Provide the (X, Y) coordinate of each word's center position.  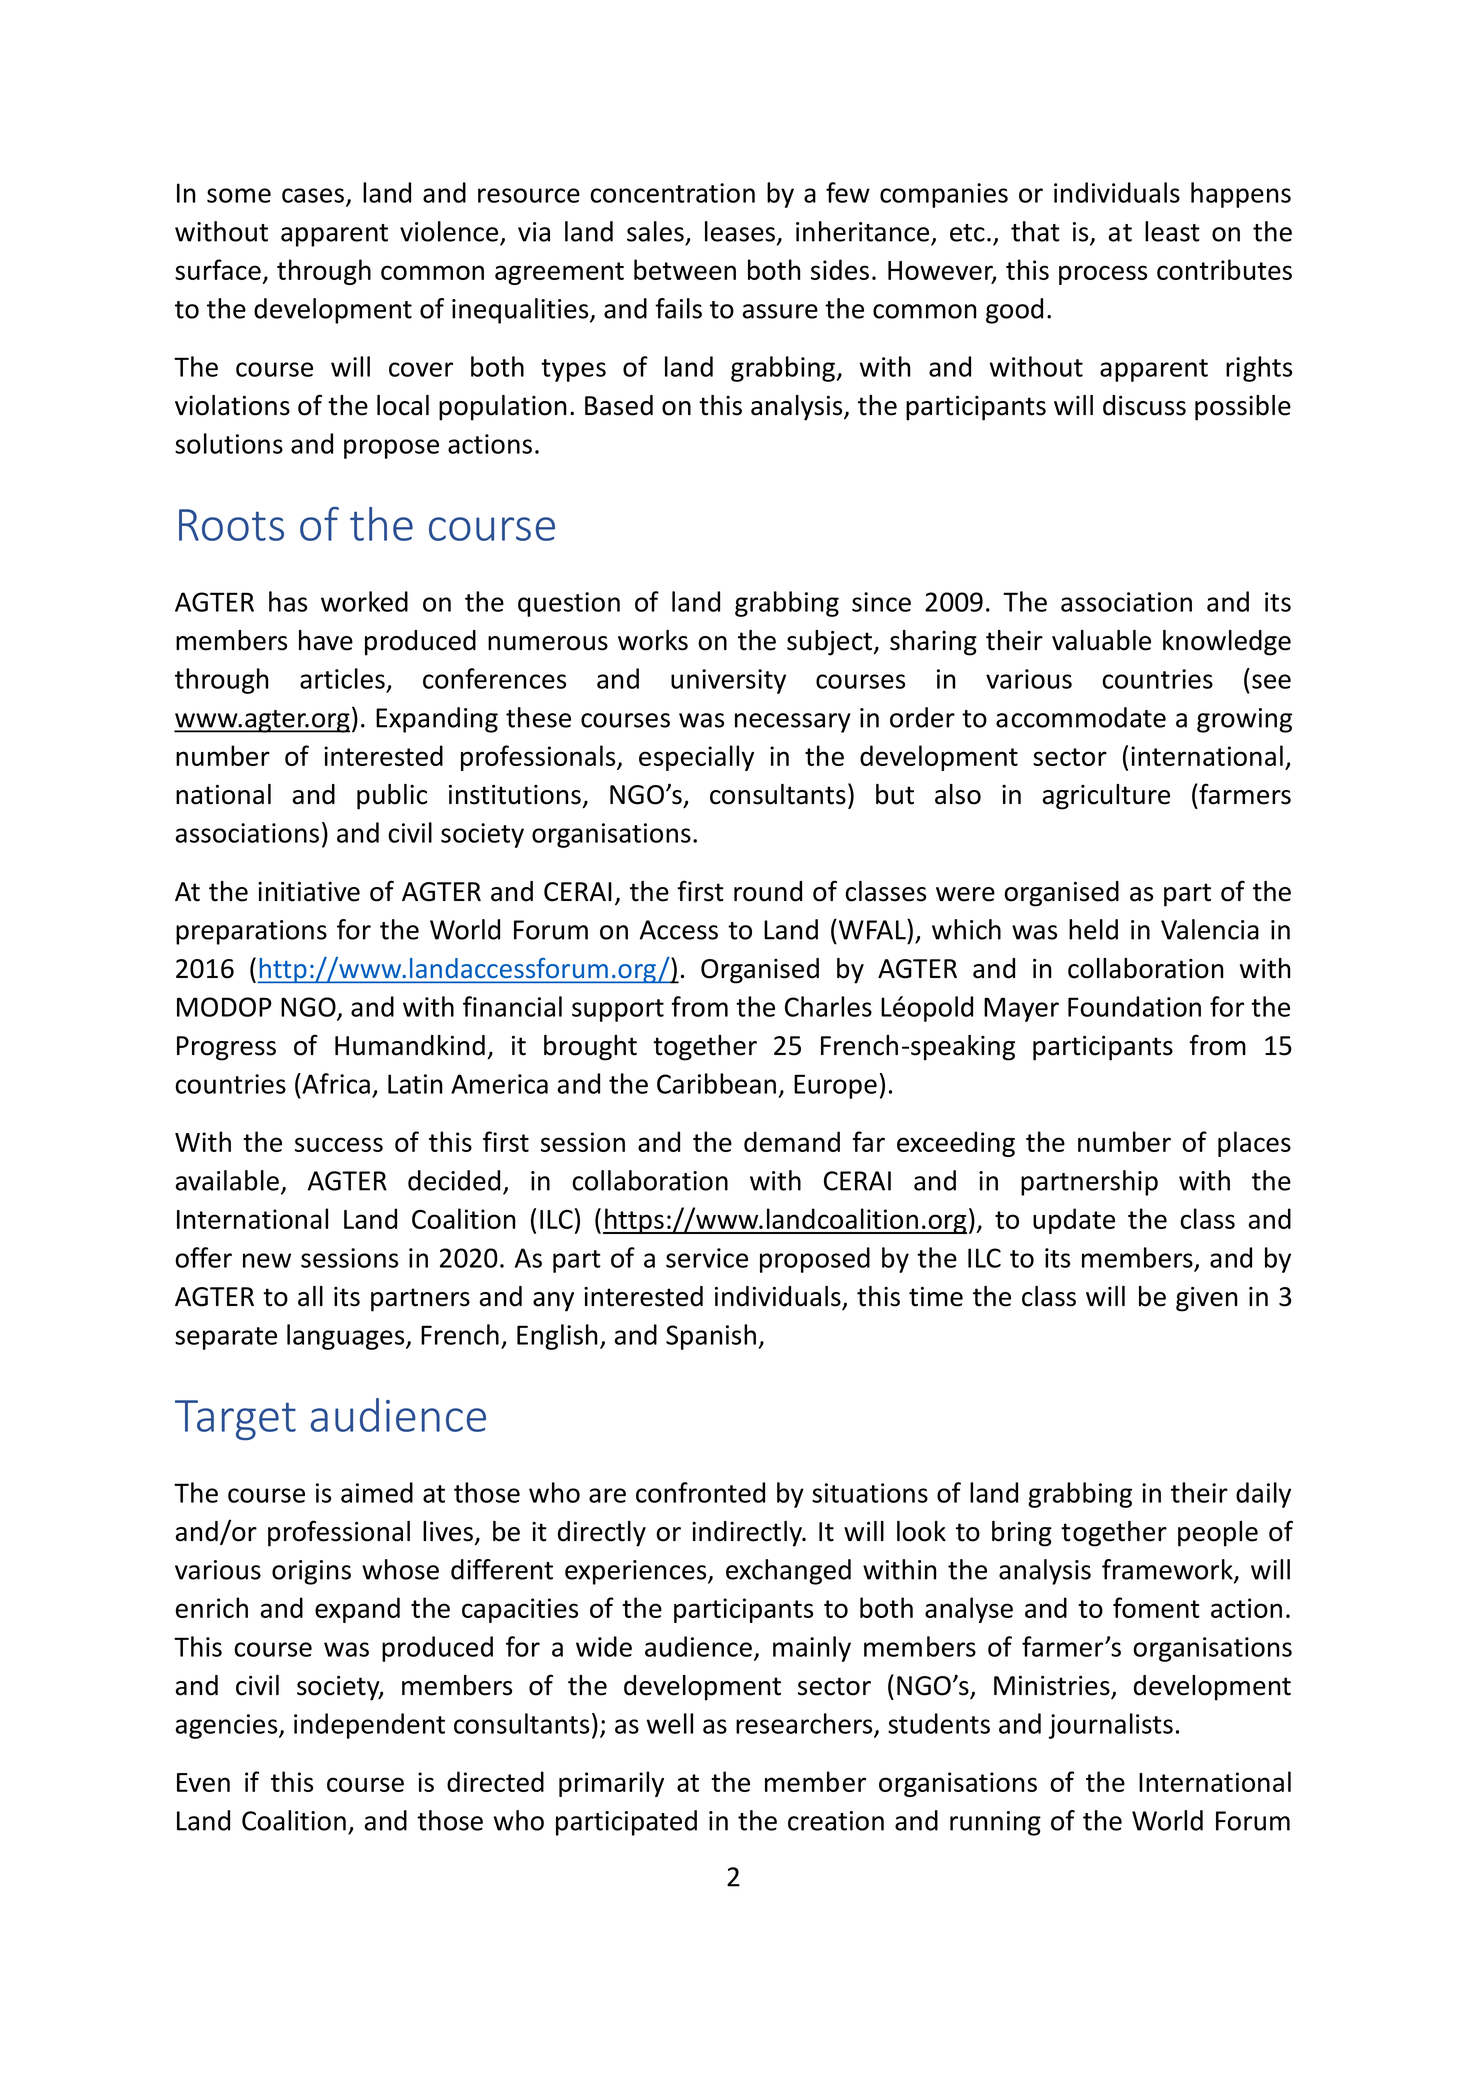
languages (347, 1337)
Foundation (1134, 1006)
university (728, 681)
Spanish (711, 1337)
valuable (1101, 640)
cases (314, 196)
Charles (828, 1006)
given (1207, 1299)
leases (740, 231)
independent (369, 1726)
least (1172, 231)
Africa (335, 1083)
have (326, 640)
